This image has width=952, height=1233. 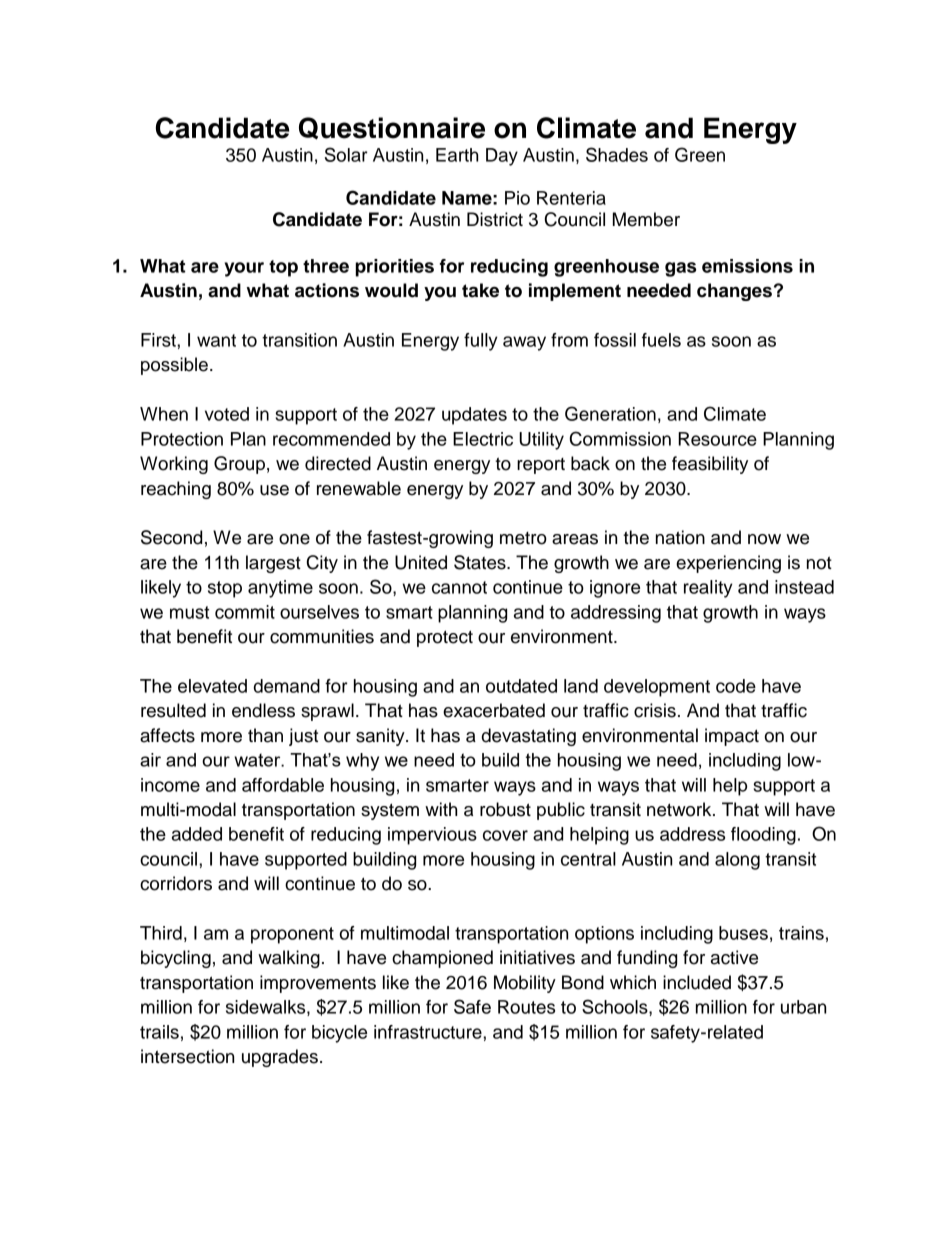 What do you see at coordinates (346, 154) in the image?
I see `Solar` at bounding box center [346, 154].
